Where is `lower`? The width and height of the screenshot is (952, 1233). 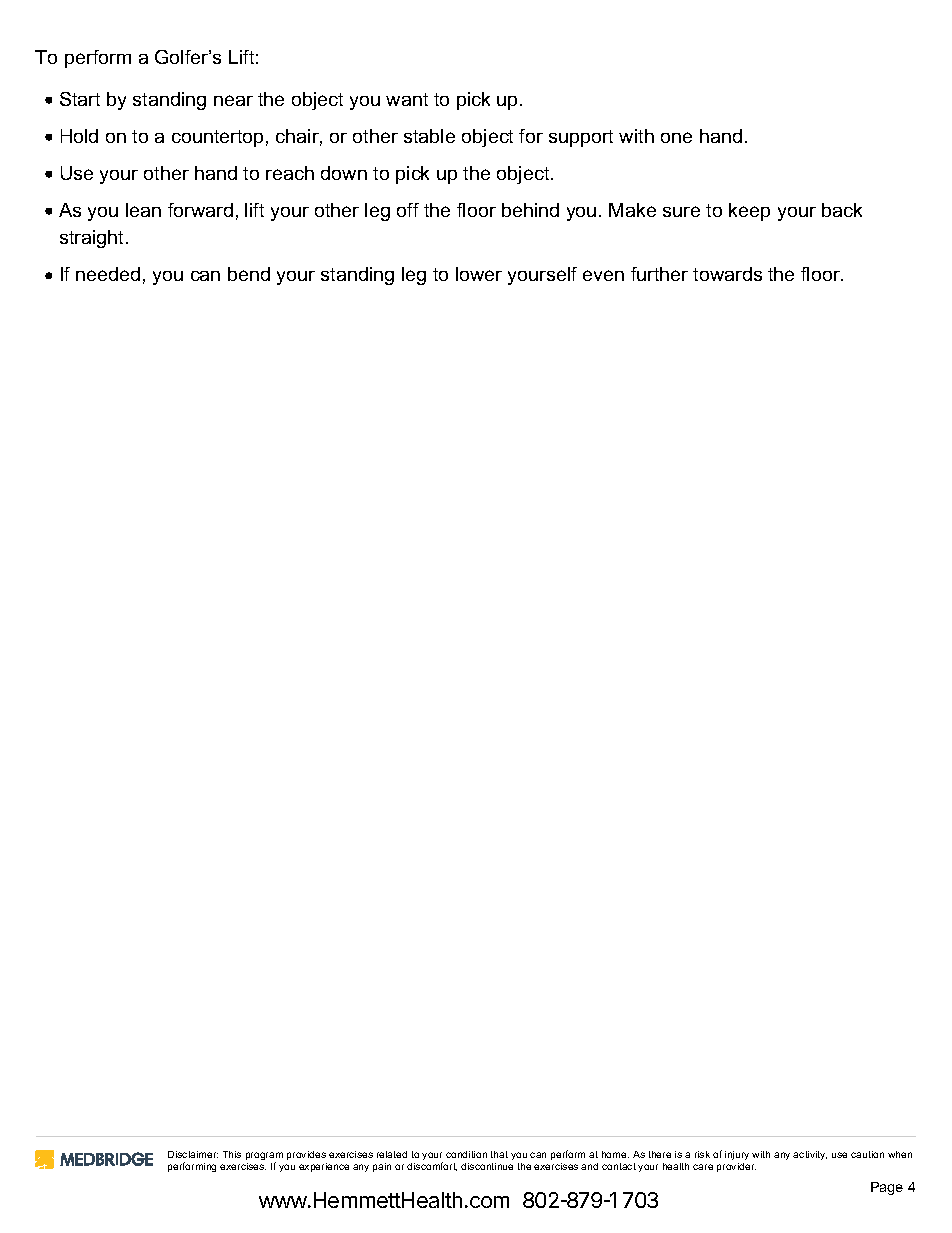
lower is located at coordinates (479, 274).
